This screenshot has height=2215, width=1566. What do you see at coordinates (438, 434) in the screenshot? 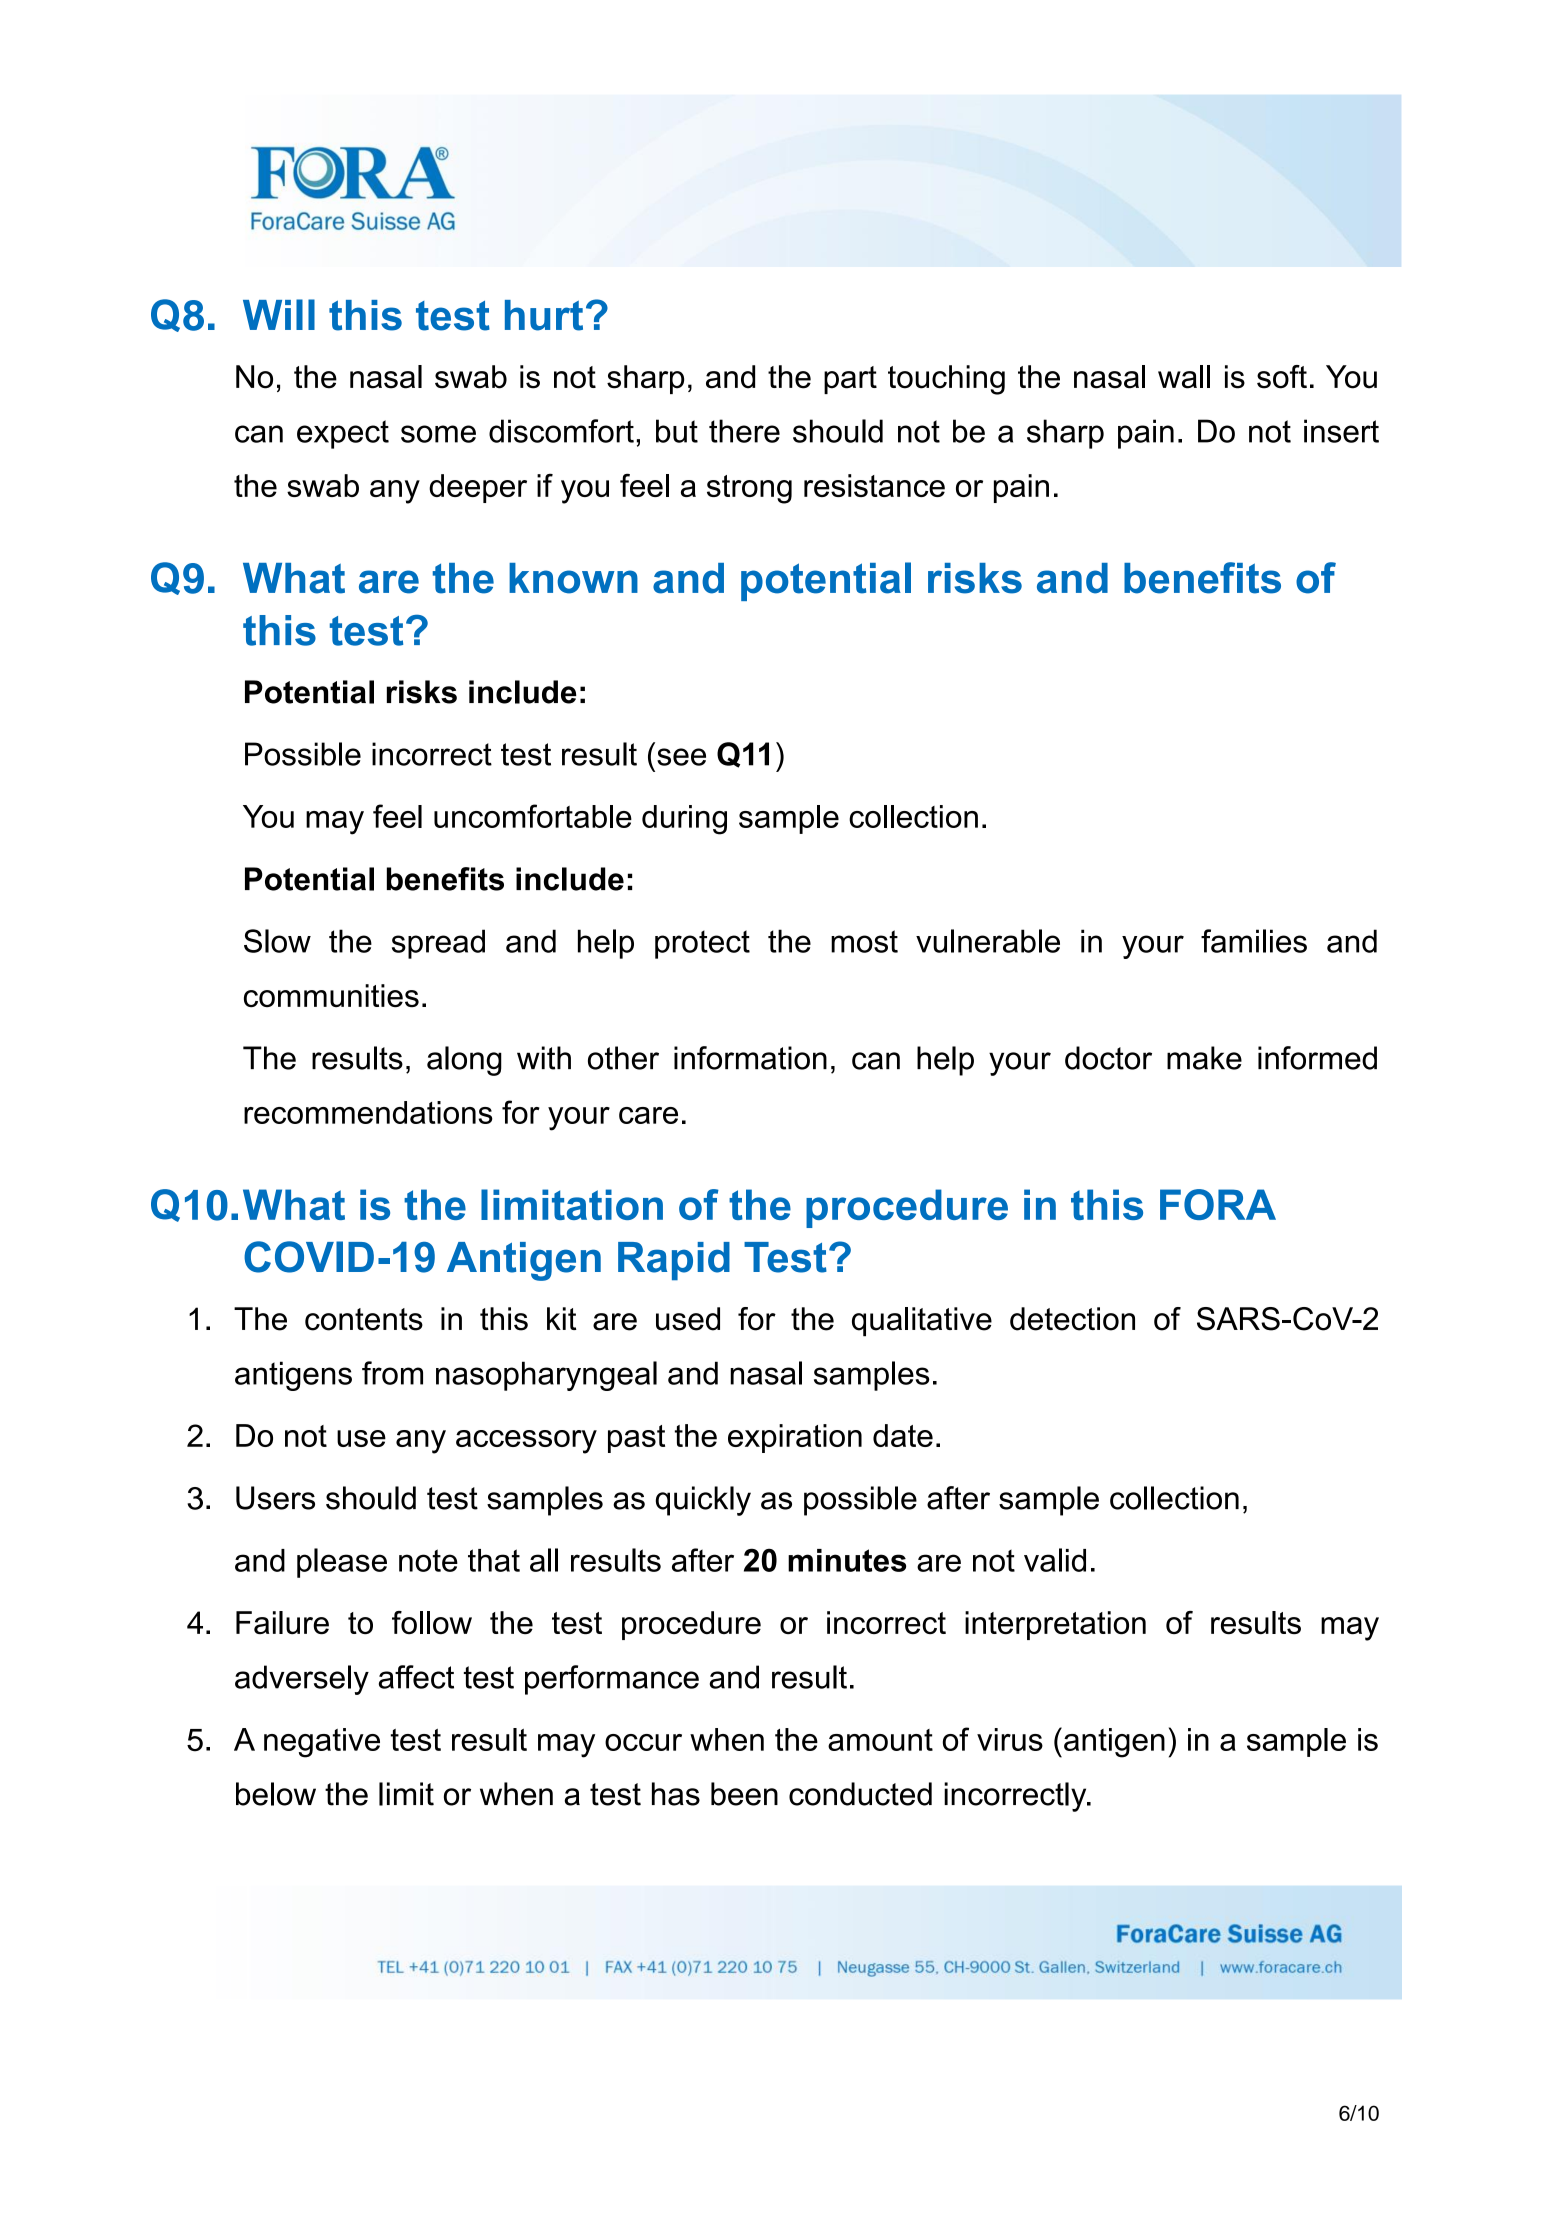
I see `some` at bounding box center [438, 434].
